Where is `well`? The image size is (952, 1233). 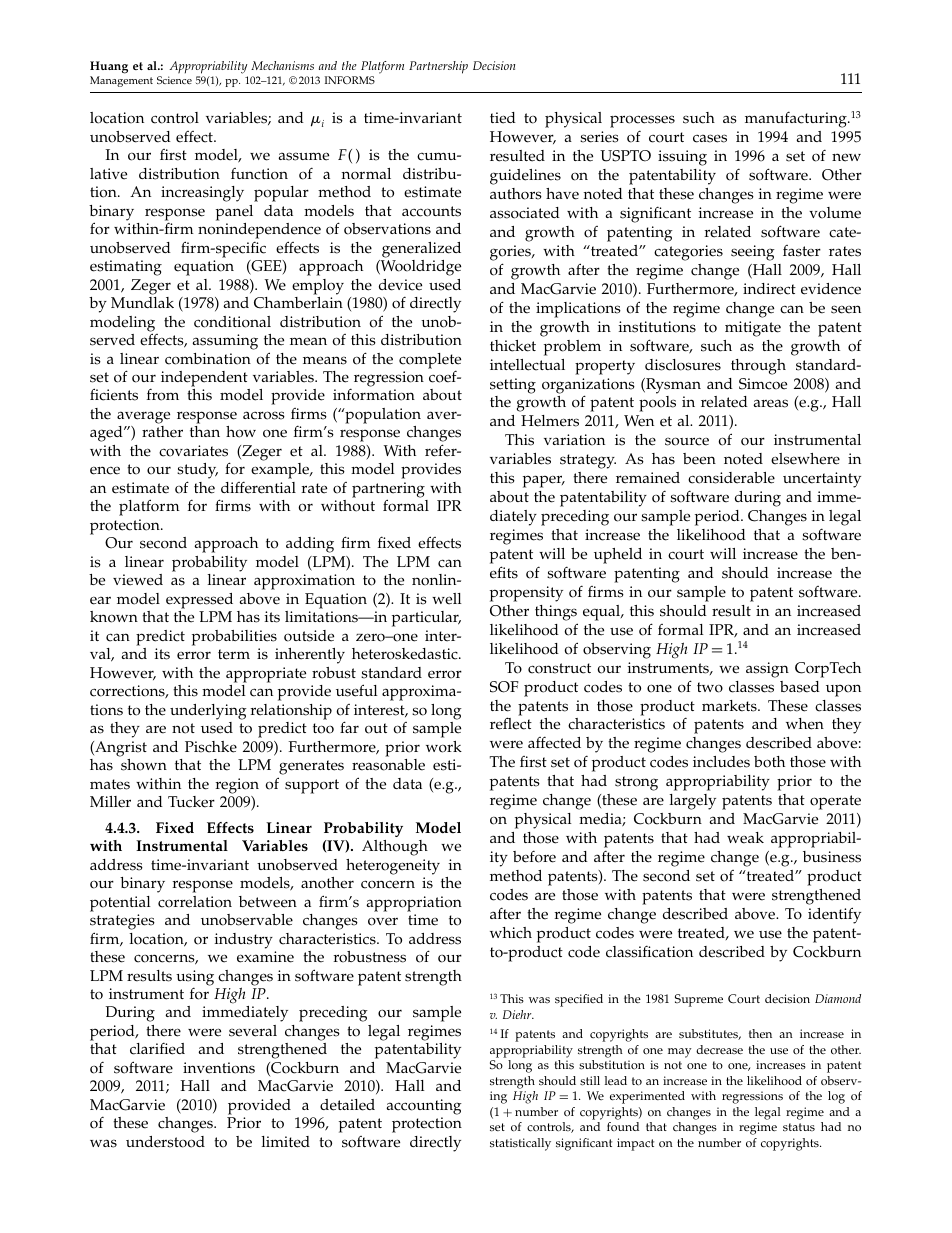 well is located at coordinates (447, 599).
